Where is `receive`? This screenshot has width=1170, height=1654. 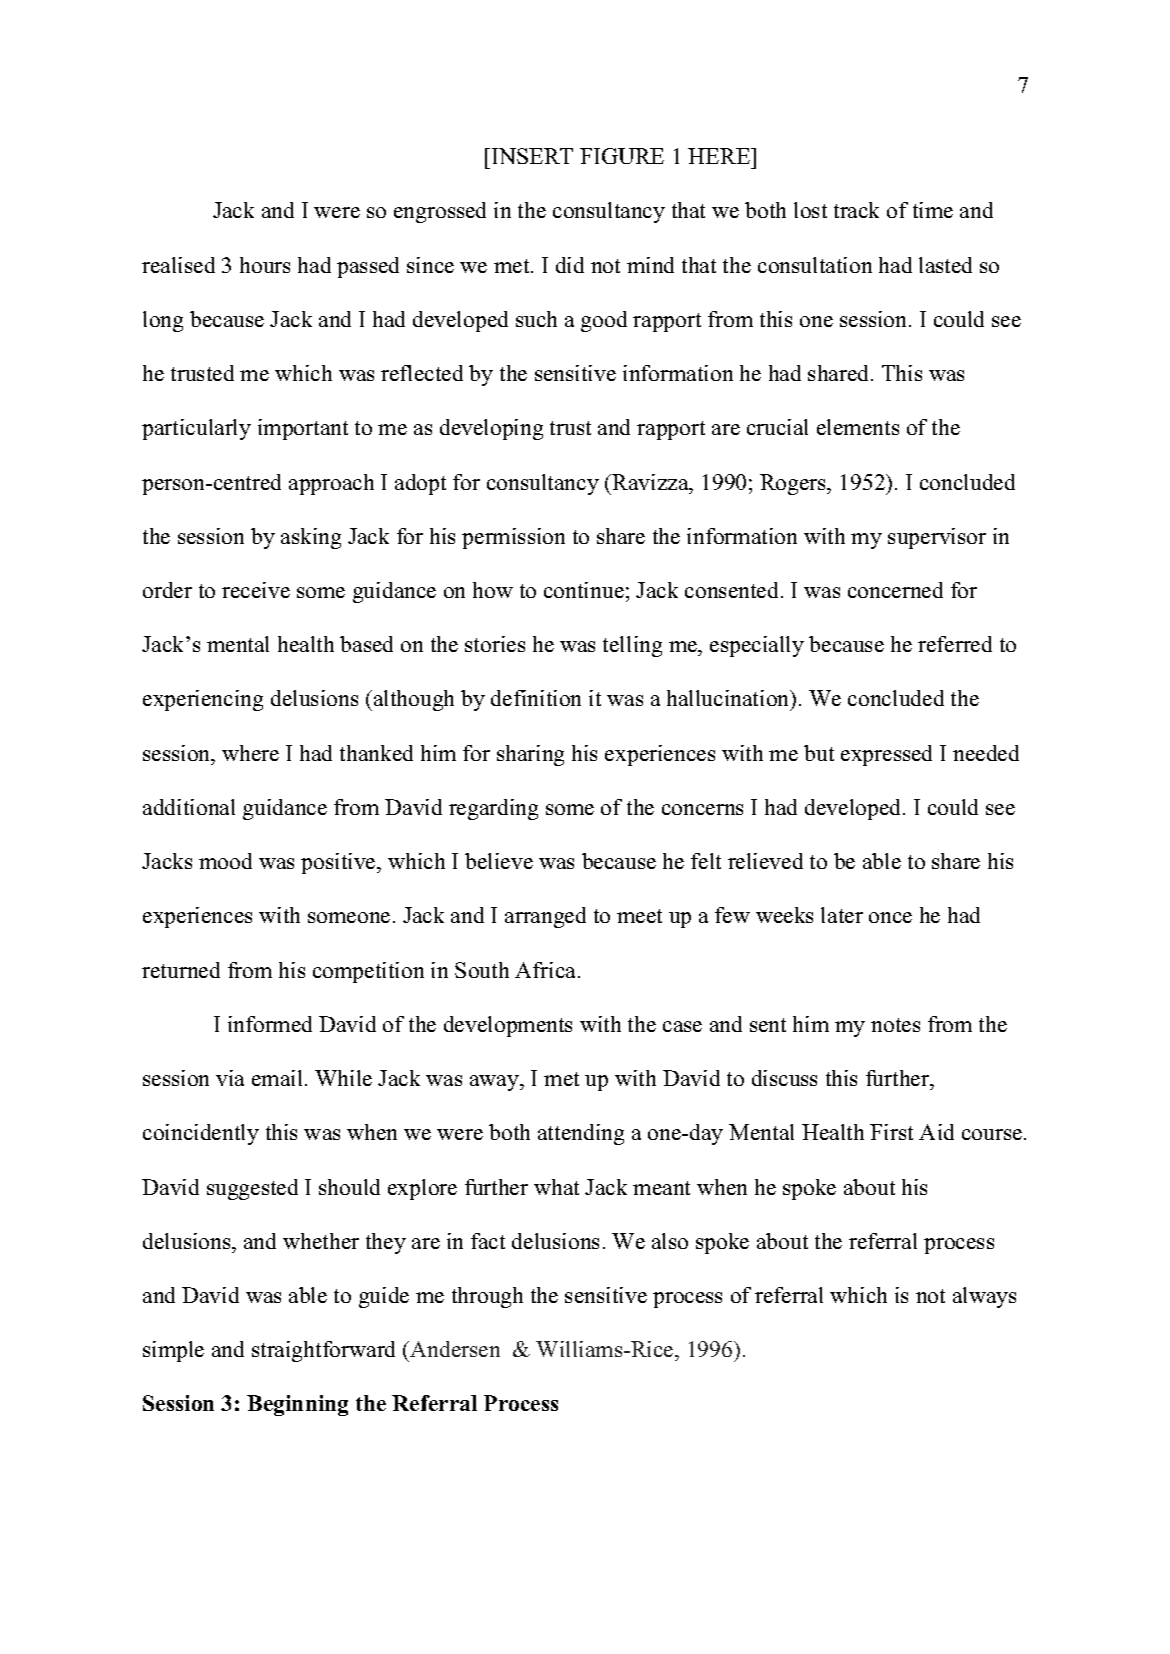 receive is located at coordinates (256, 590).
